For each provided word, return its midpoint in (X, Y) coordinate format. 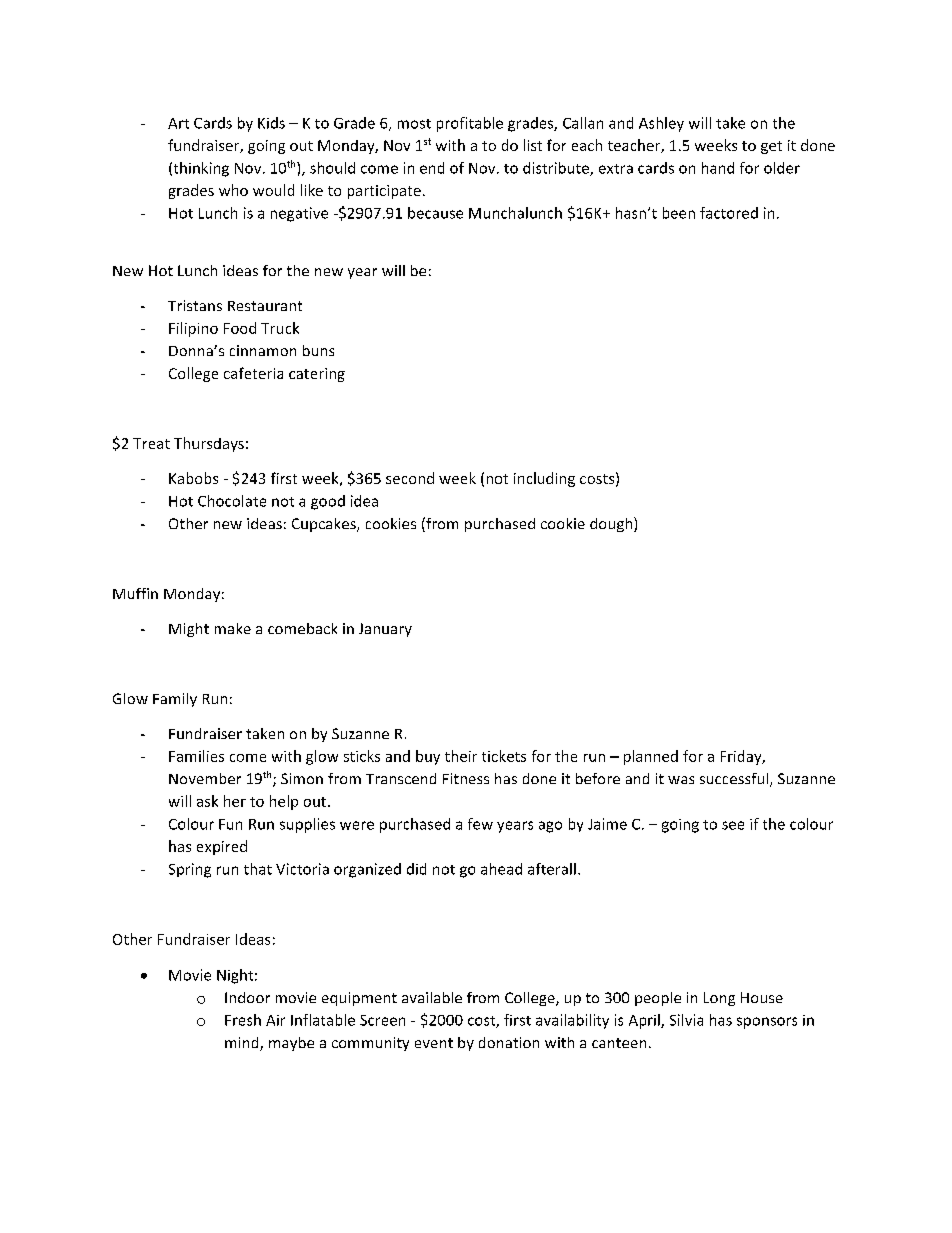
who (233, 190)
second (410, 478)
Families (196, 756)
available (432, 997)
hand (718, 168)
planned (651, 757)
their (461, 756)
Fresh (243, 1020)
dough (612, 524)
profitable (470, 124)
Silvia (686, 1020)
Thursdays (209, 444)
